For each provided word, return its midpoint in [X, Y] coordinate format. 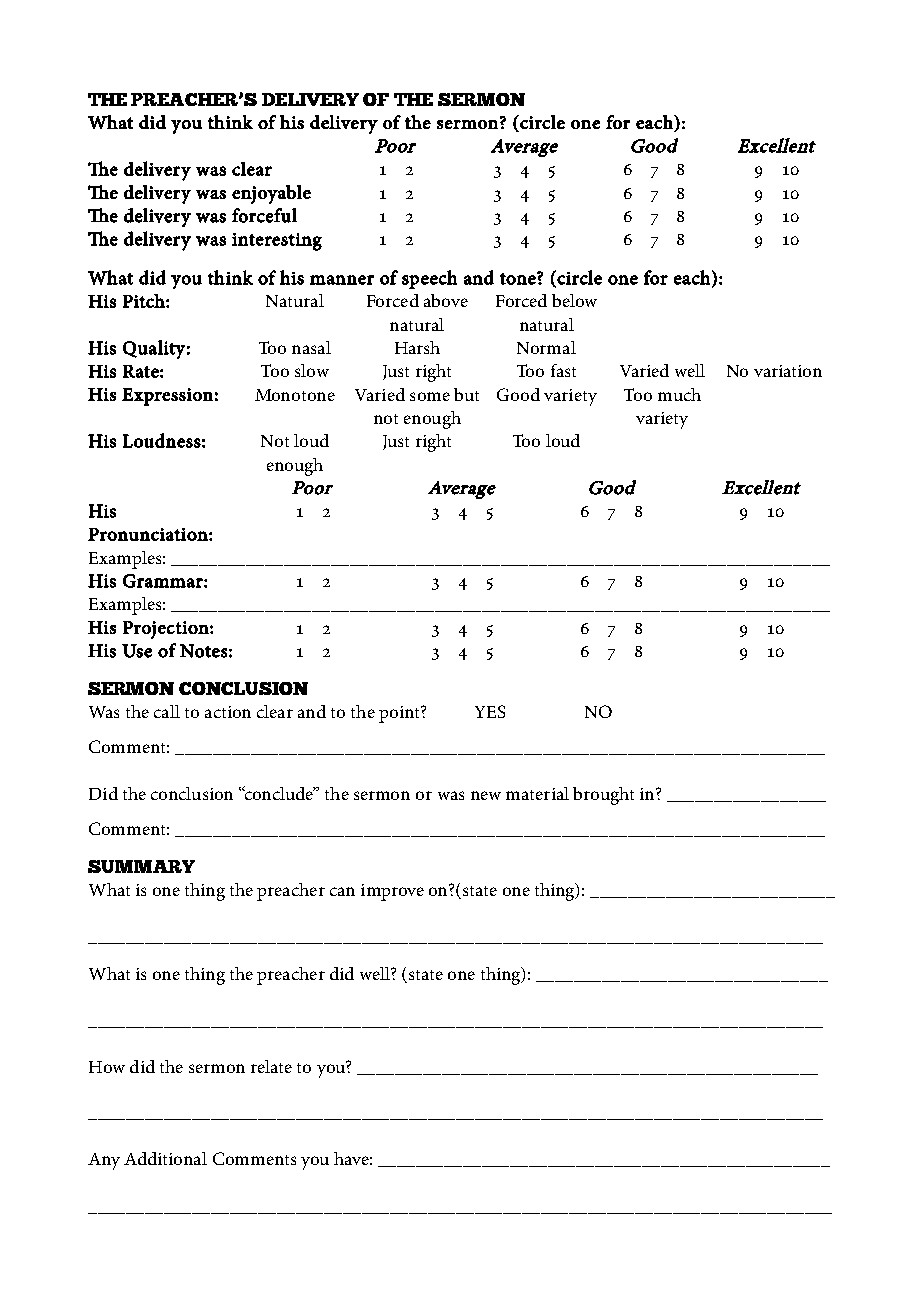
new [486, 795]
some [430, 396]
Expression [167, 397]
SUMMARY [141, 866]
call [167, 711]
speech [429, 279]
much [679, 394]
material [537, 793]
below [574, 300]
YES [490, 711]
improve [392, 892]
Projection [167, 630]
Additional [165, 1158]
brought [603, 796]
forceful [264, 215]
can [342, 891]
